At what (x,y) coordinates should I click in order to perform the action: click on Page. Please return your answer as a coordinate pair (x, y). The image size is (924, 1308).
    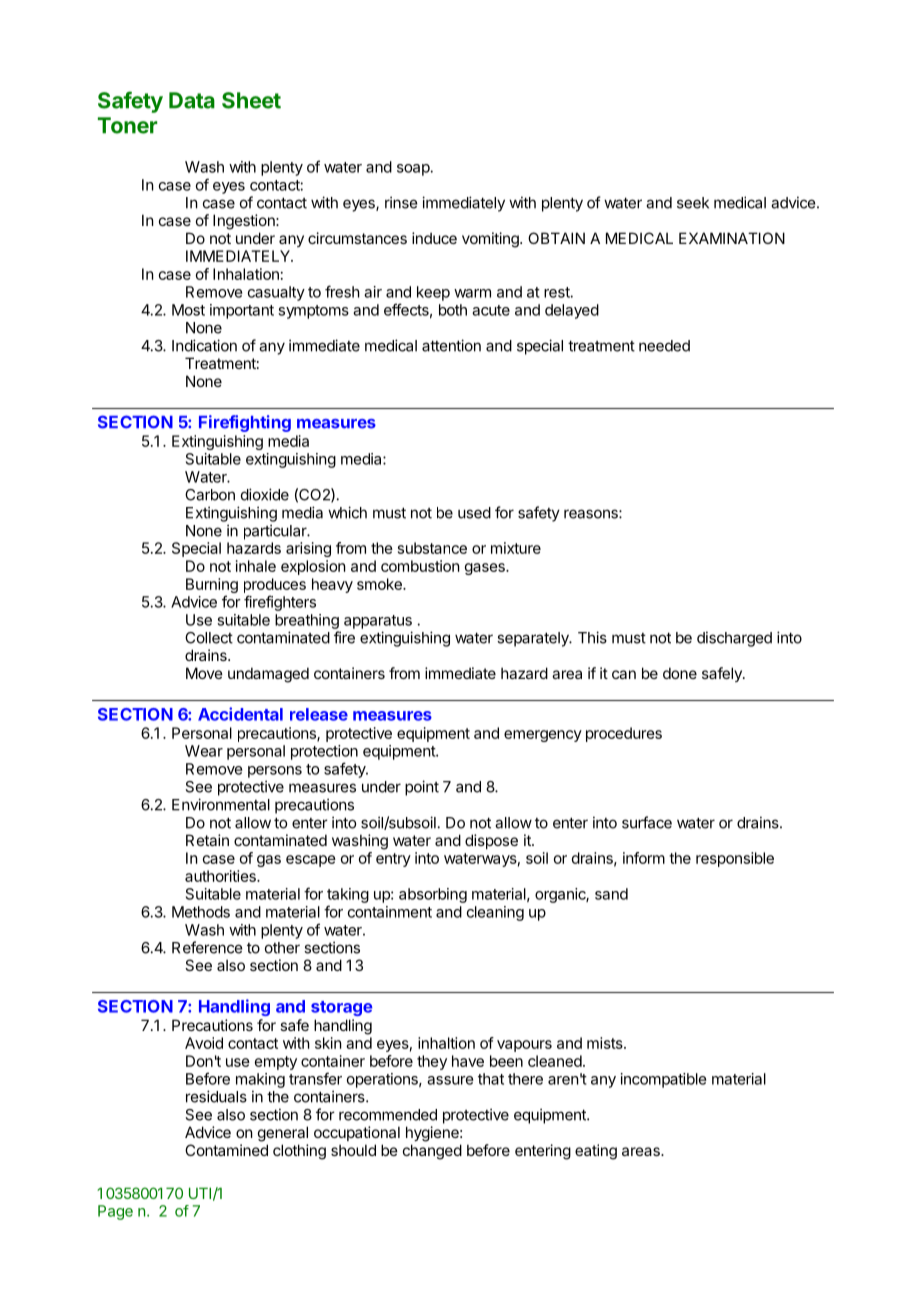
    Looking at the image, I should click on (115, 1212).
